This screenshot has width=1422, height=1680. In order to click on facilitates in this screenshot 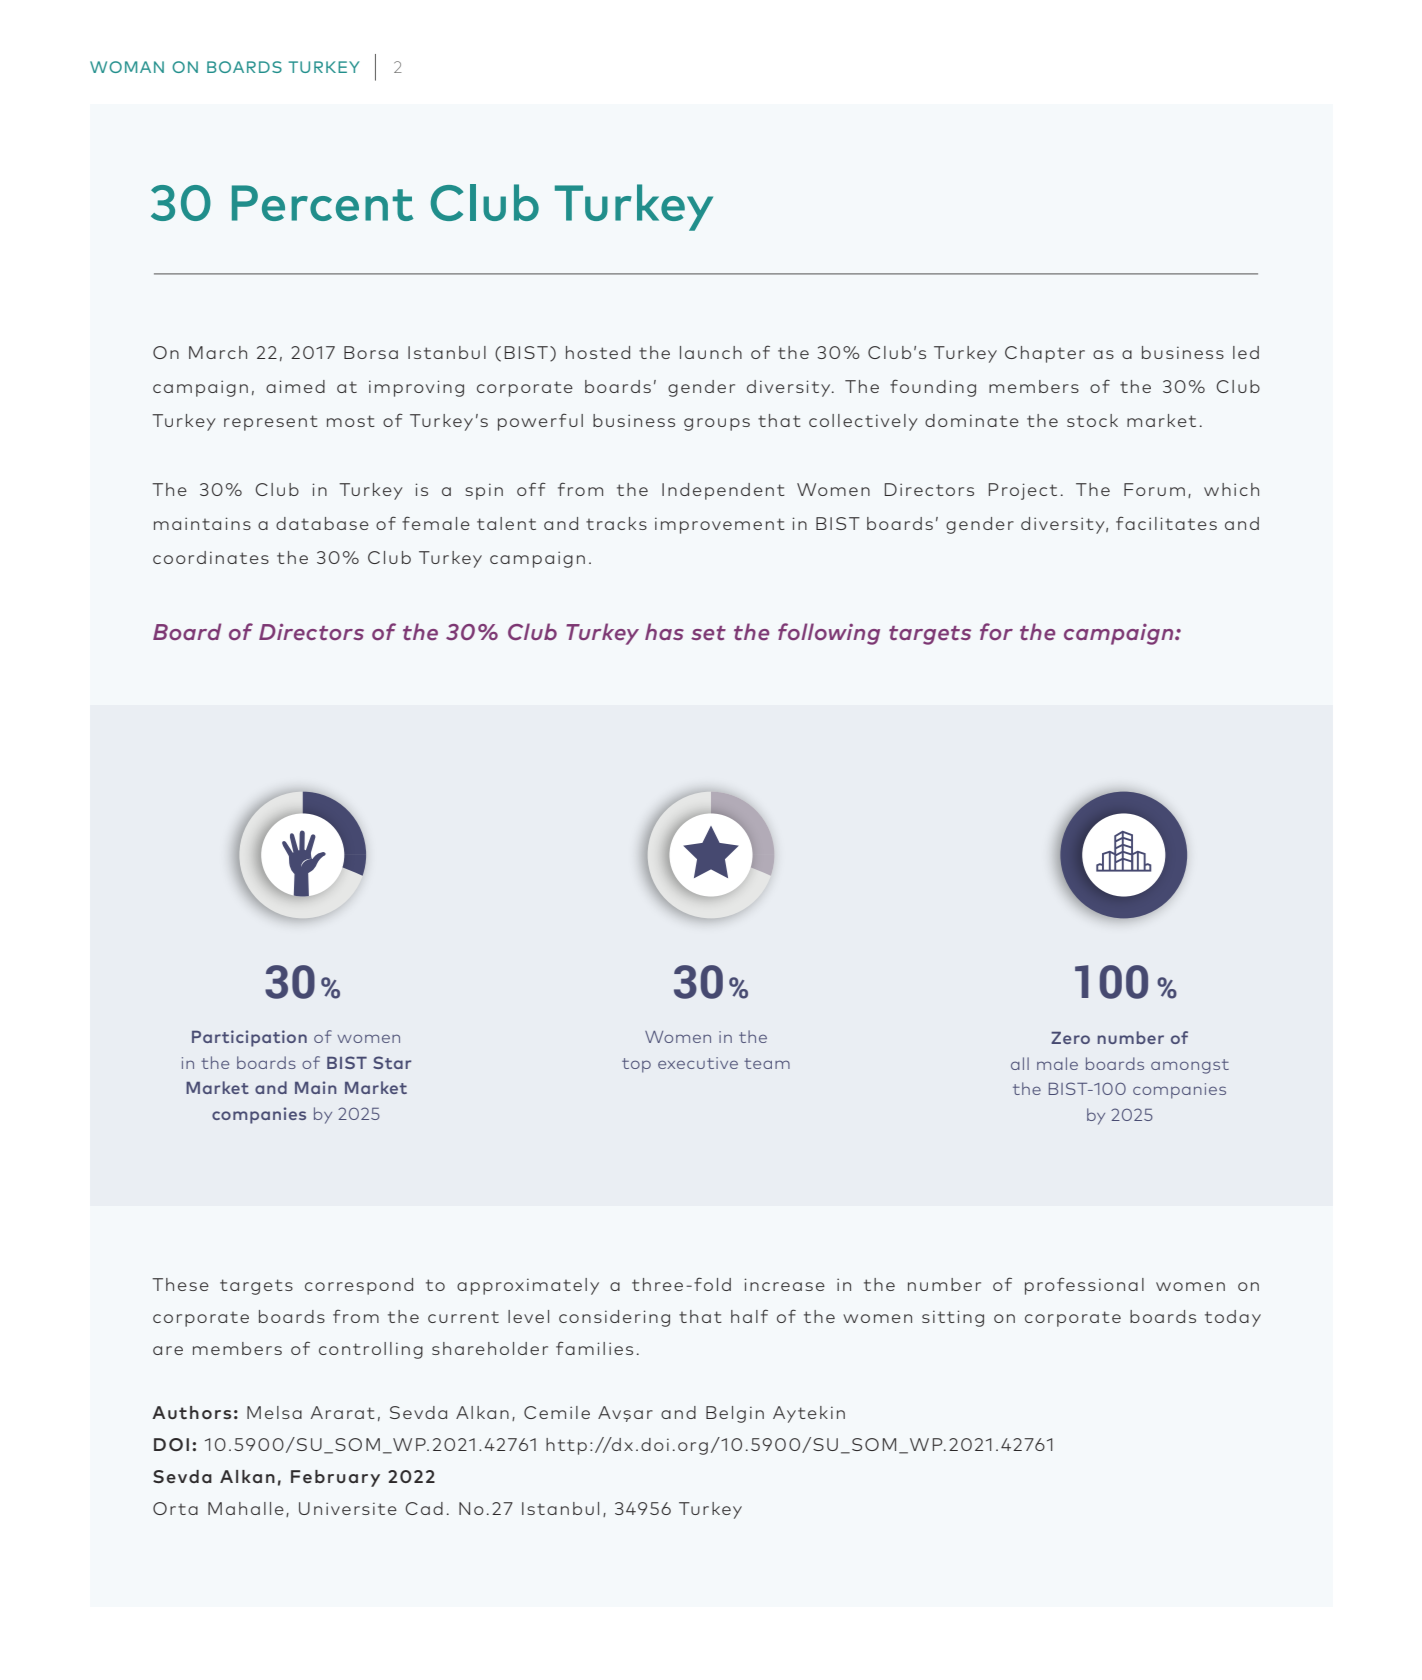, I will do `click(1166, 523)`.
